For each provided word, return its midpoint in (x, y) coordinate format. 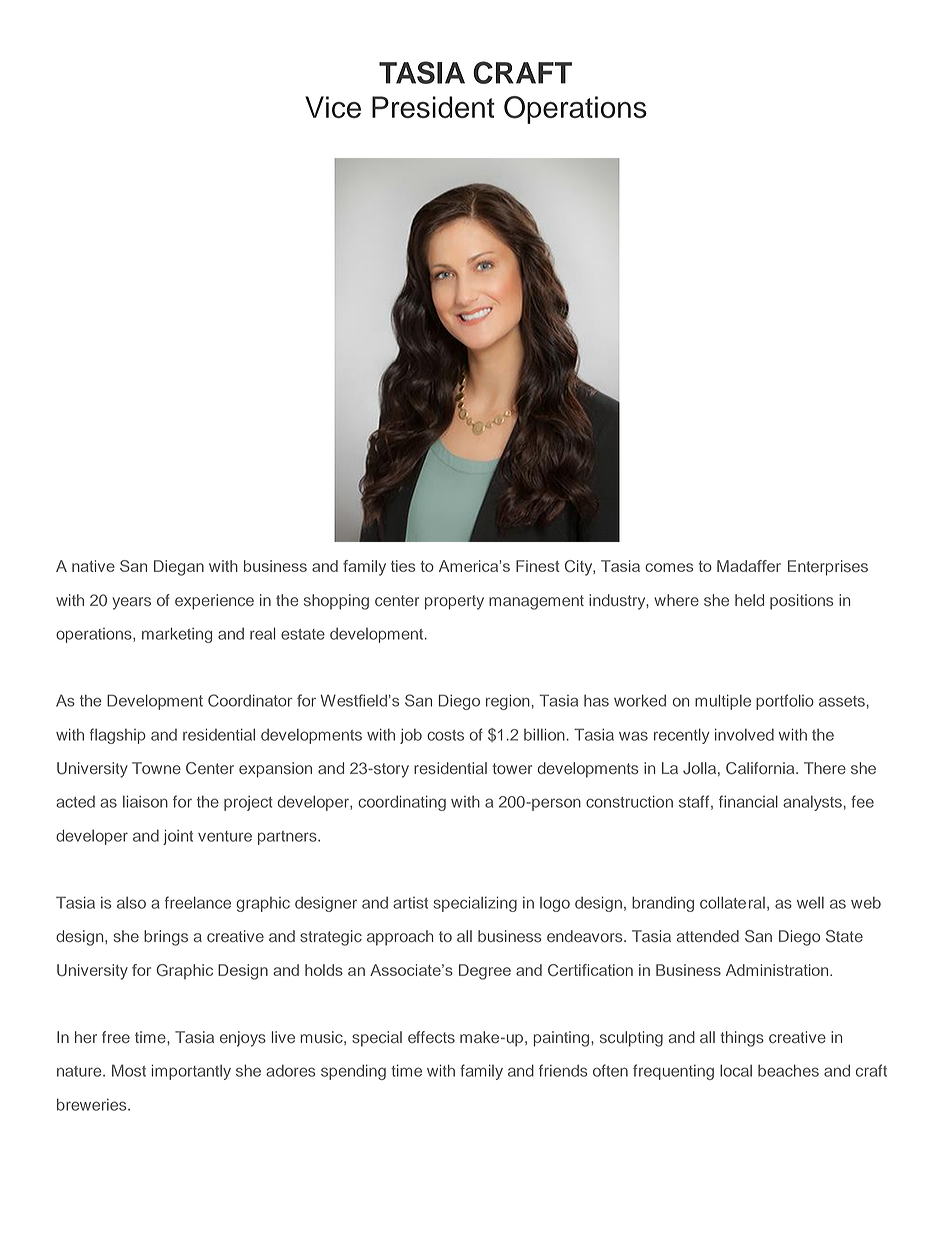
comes (669, 567)
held (749, 600)
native (93, 566)
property (454, 602)
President (433, 107)
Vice (333, 107)
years (131, 603)
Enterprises (828, 568)
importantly (191, 1072)
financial (748, 801)
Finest (538, 566)
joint (178, 837)
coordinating (402, 803)
